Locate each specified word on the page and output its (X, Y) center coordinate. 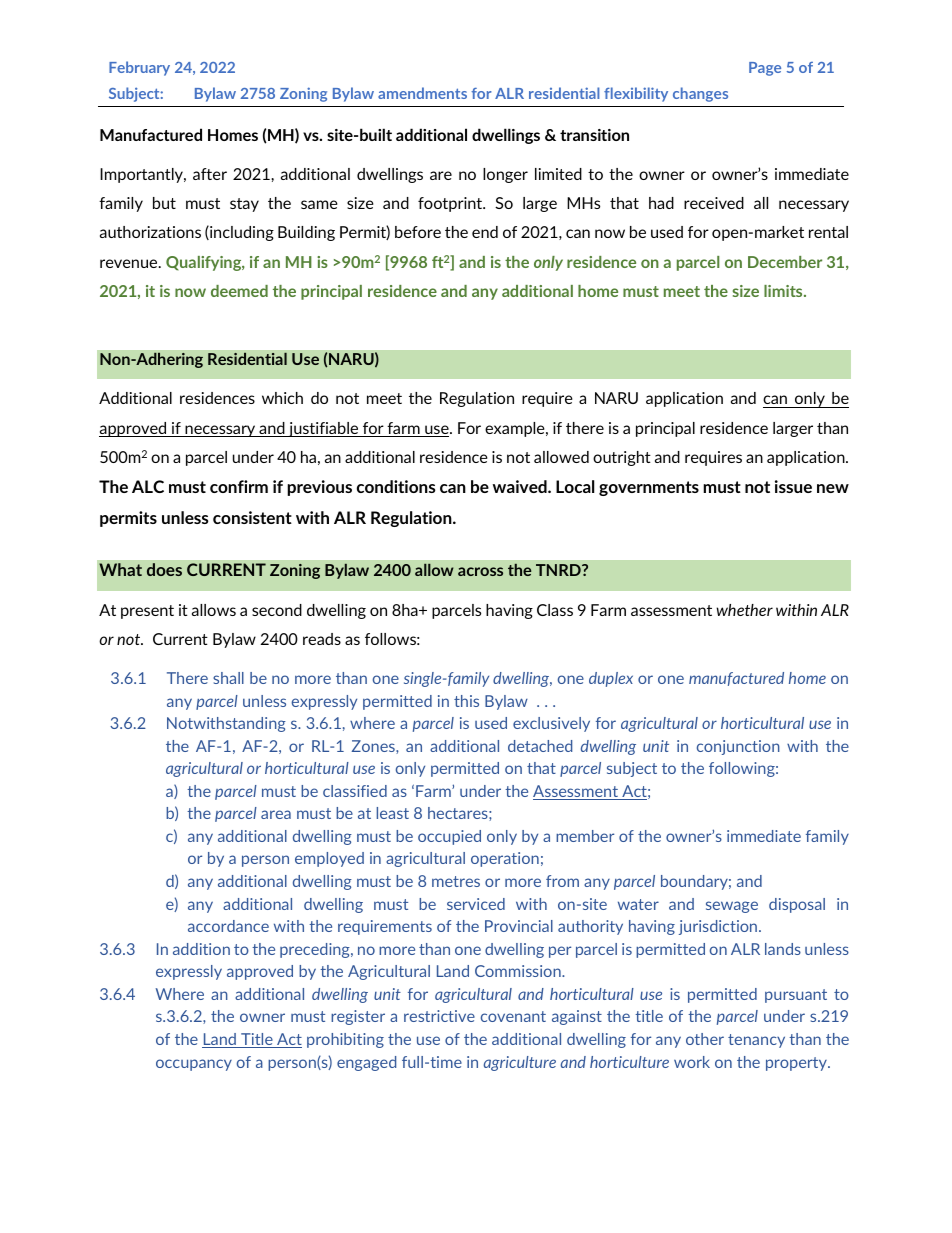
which (282, 398)
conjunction (738, 747)
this (466, 701)
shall (228, 678)
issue (793, 486)
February (139, 68)
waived (521, 486)
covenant (513, 1016)
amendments (422, 93)
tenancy (756, 1041)
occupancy (194, 1065)
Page (765, 69)
